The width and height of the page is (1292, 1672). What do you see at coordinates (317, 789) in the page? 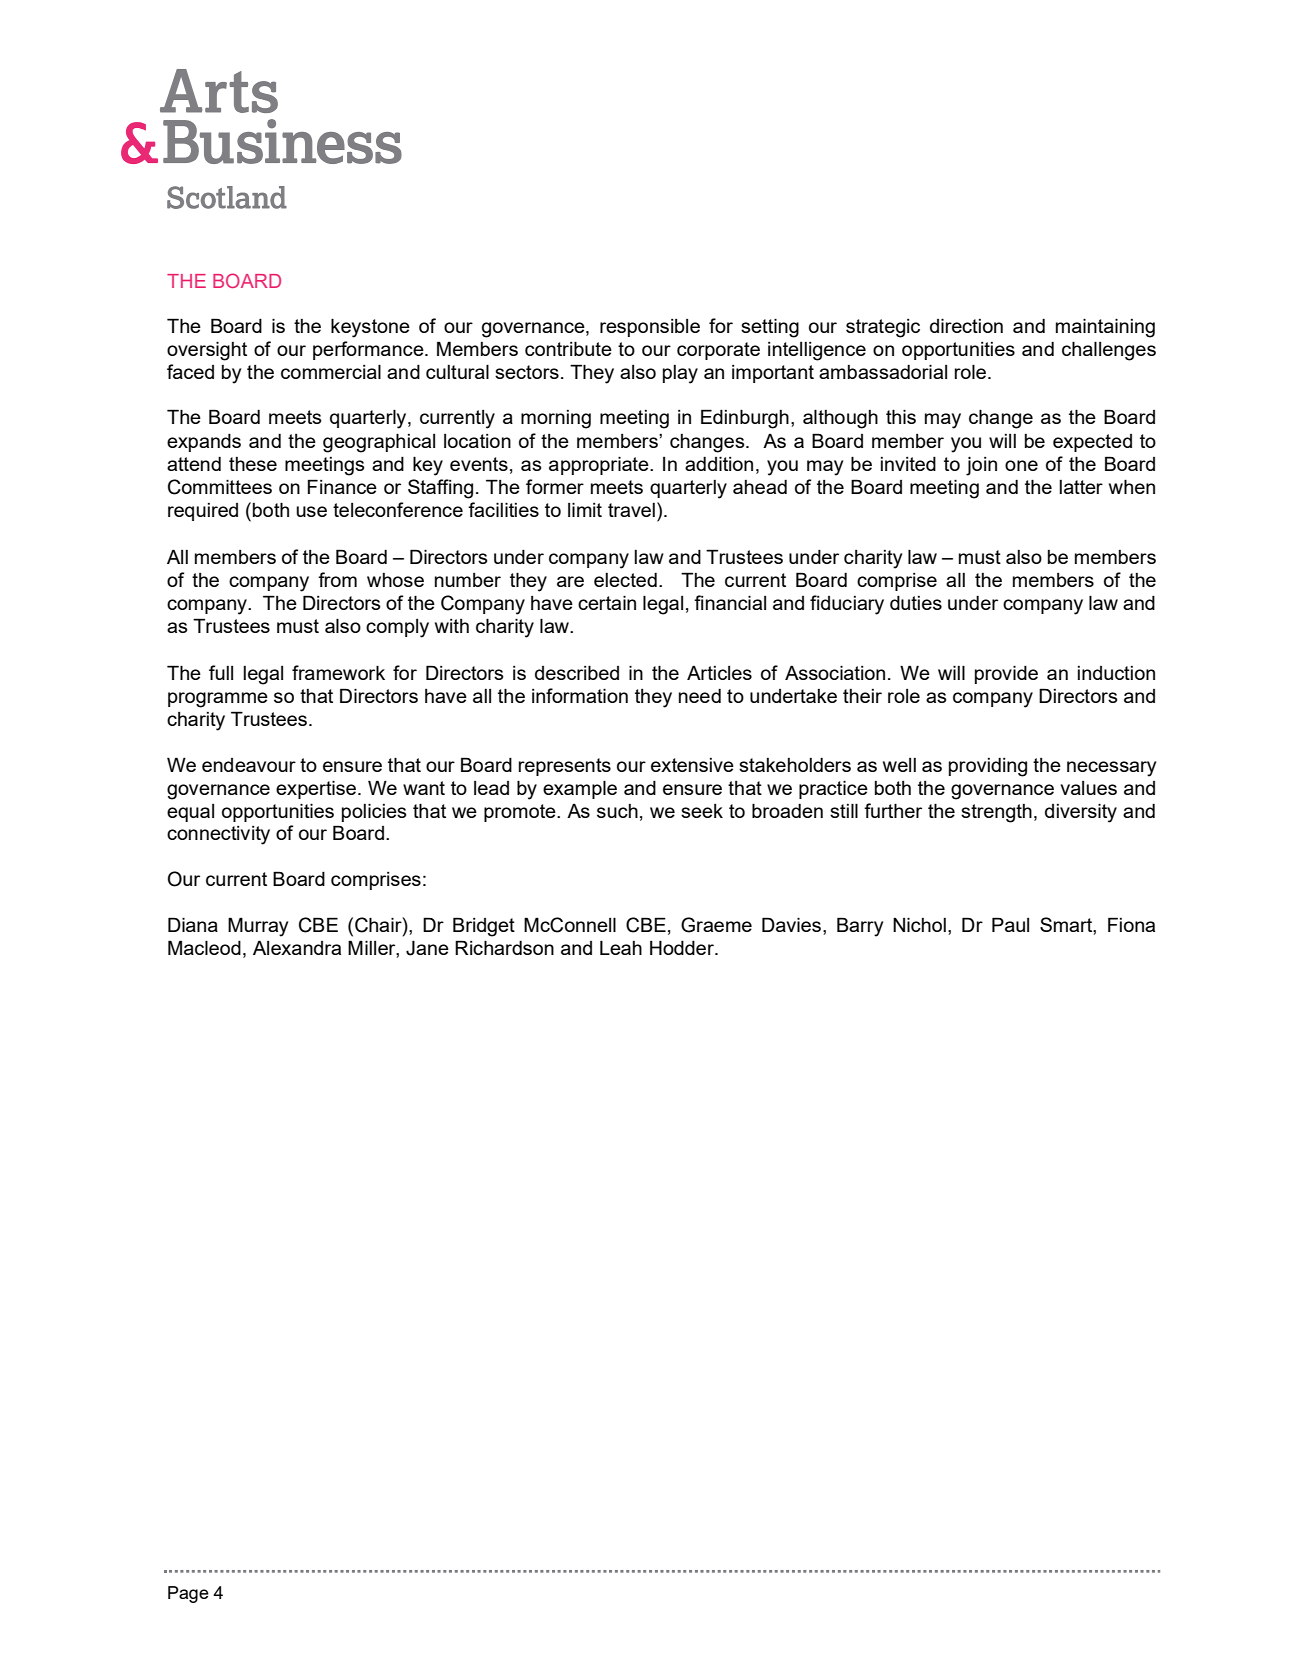
I see `expertise` at bounding box center [317, 789].
